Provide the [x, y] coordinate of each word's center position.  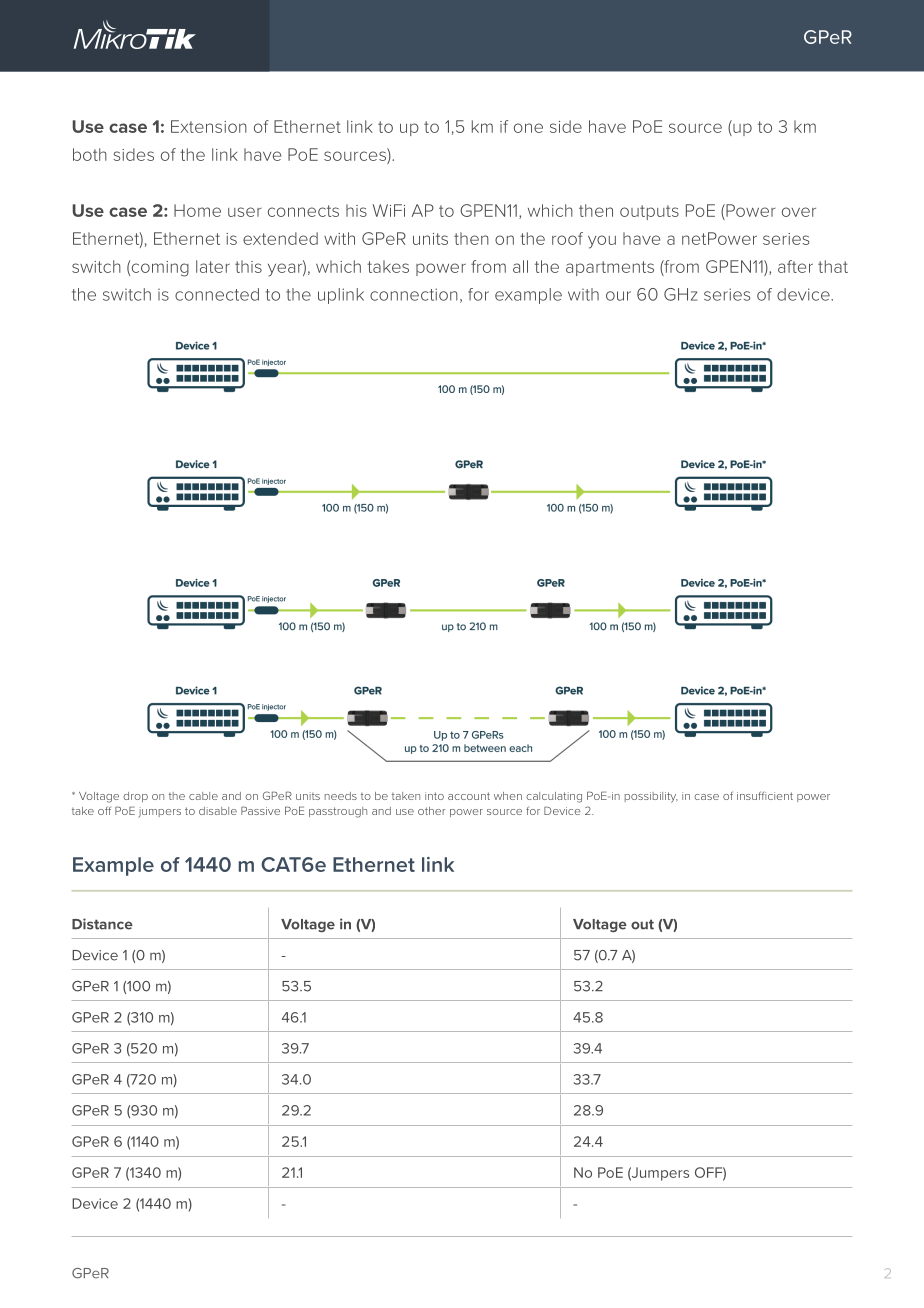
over [799, 212]
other [431, 811]
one [528, 128]
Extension [209, 126]
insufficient [765, 795]
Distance [102, 924]
